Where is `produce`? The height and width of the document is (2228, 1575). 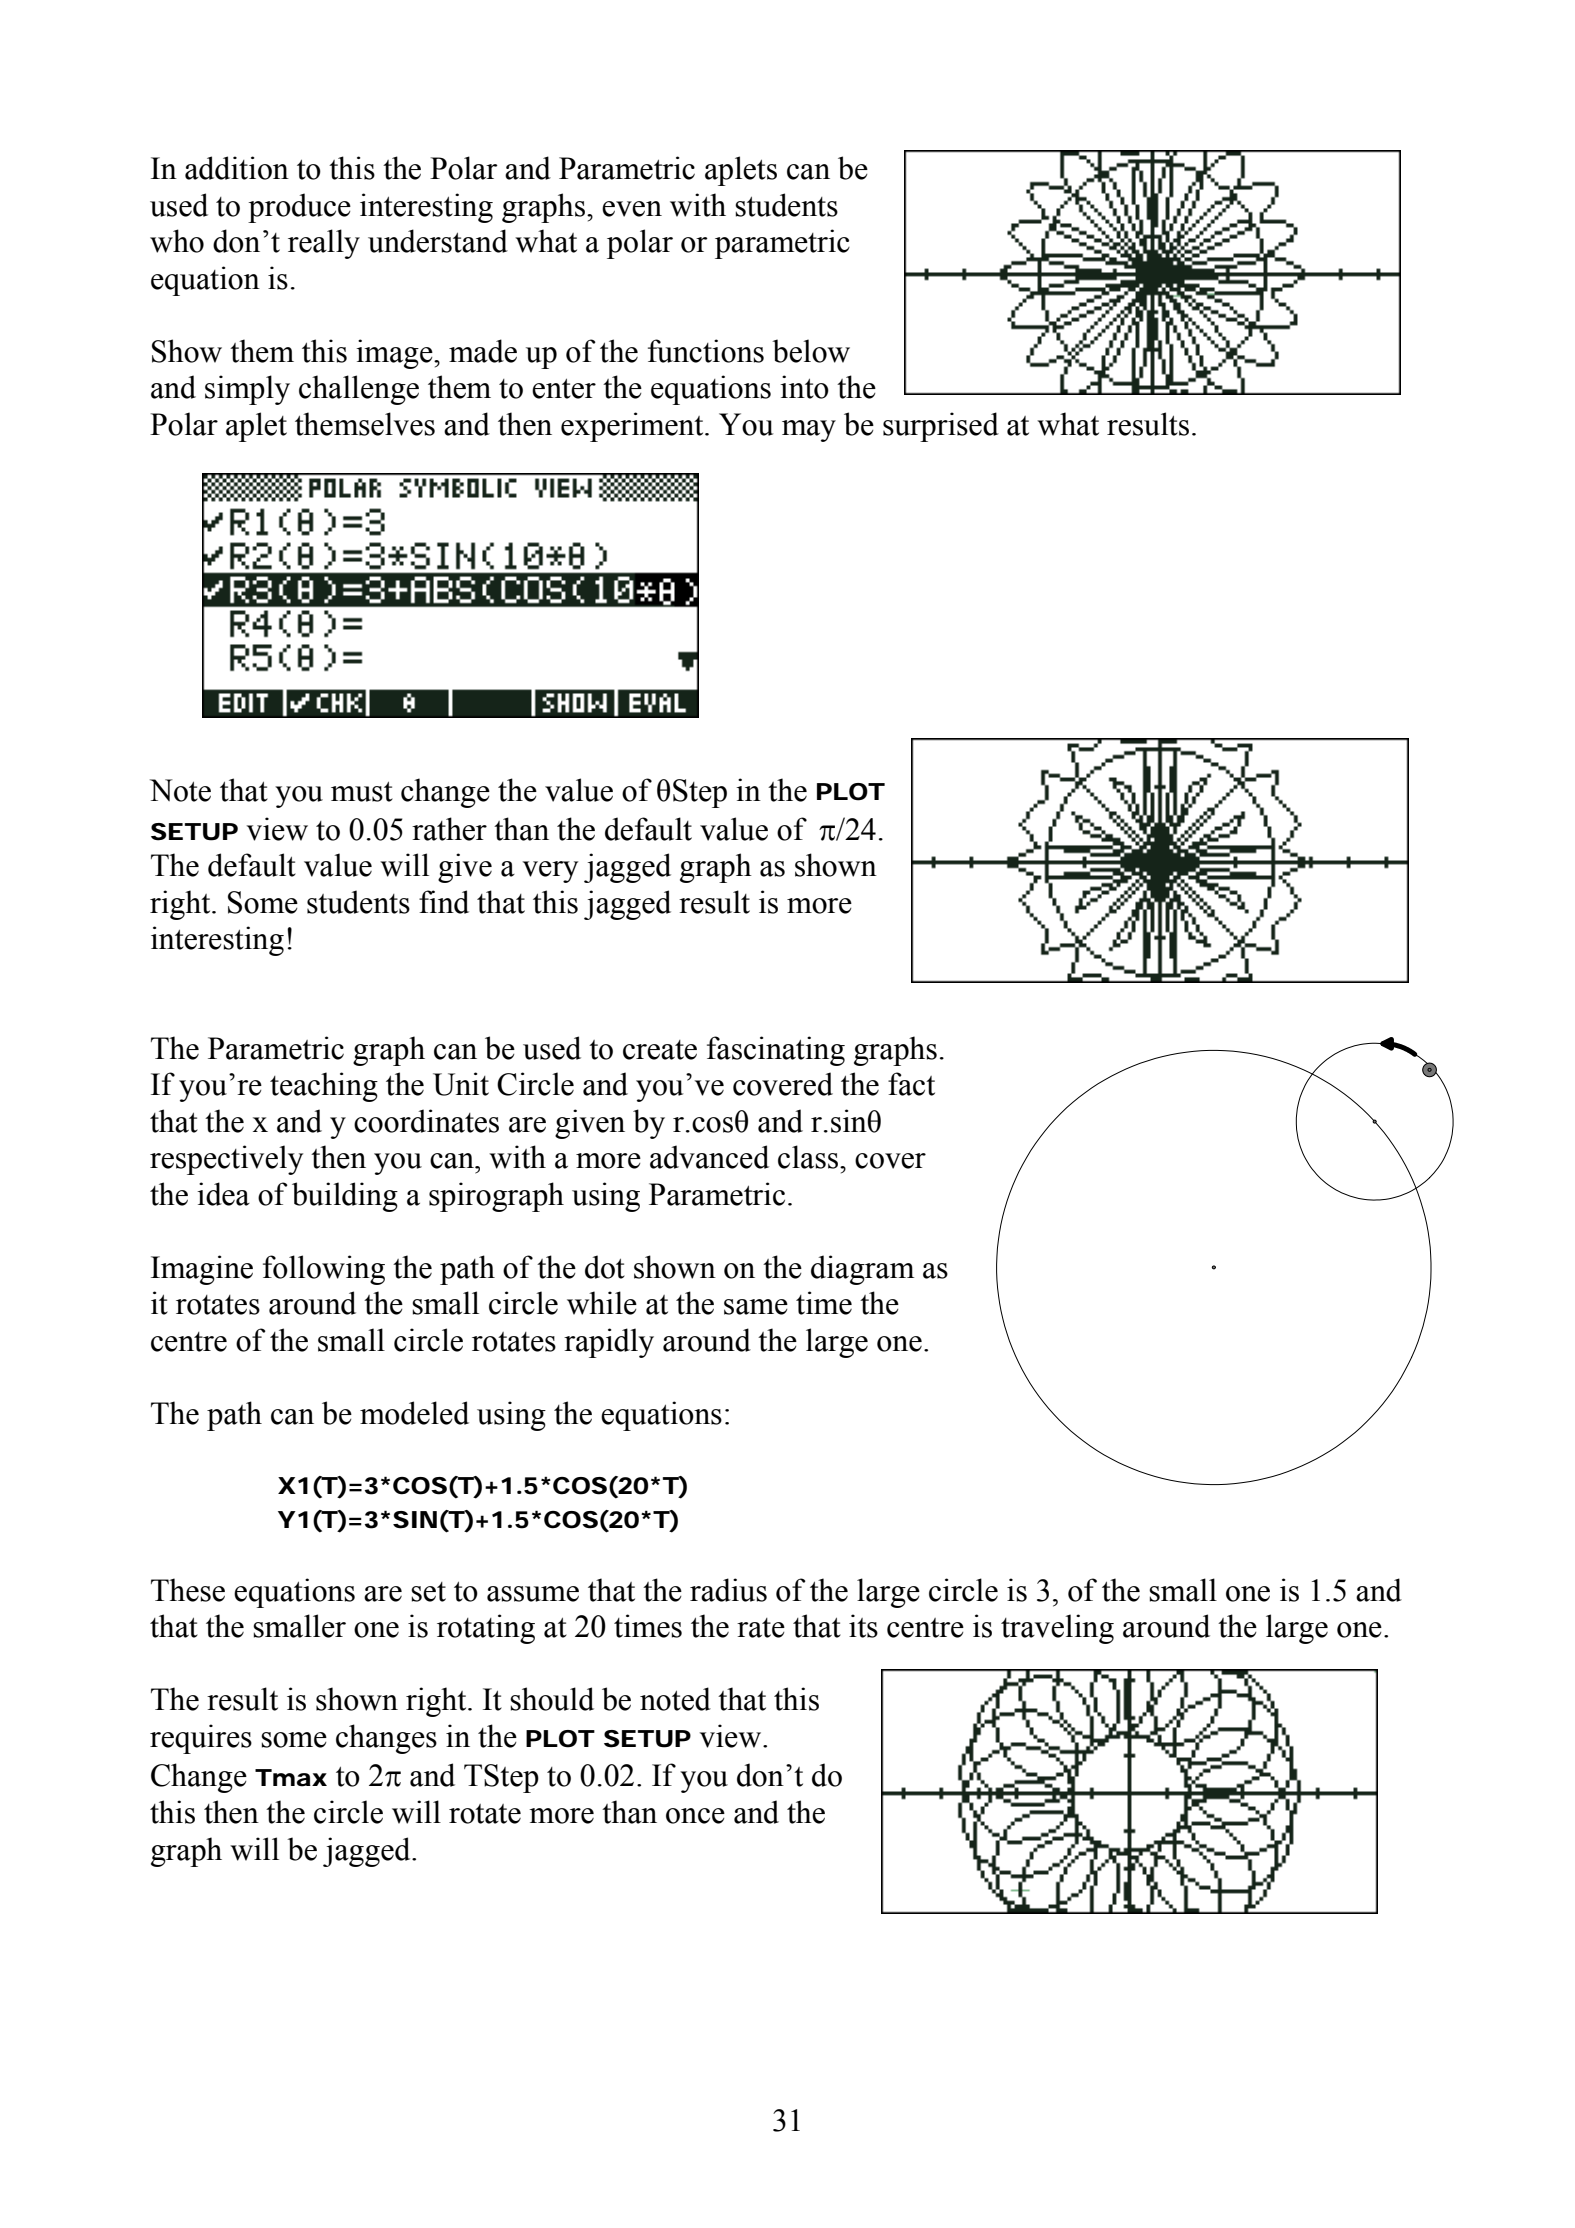 produce is located at coordinates (299, 208).
